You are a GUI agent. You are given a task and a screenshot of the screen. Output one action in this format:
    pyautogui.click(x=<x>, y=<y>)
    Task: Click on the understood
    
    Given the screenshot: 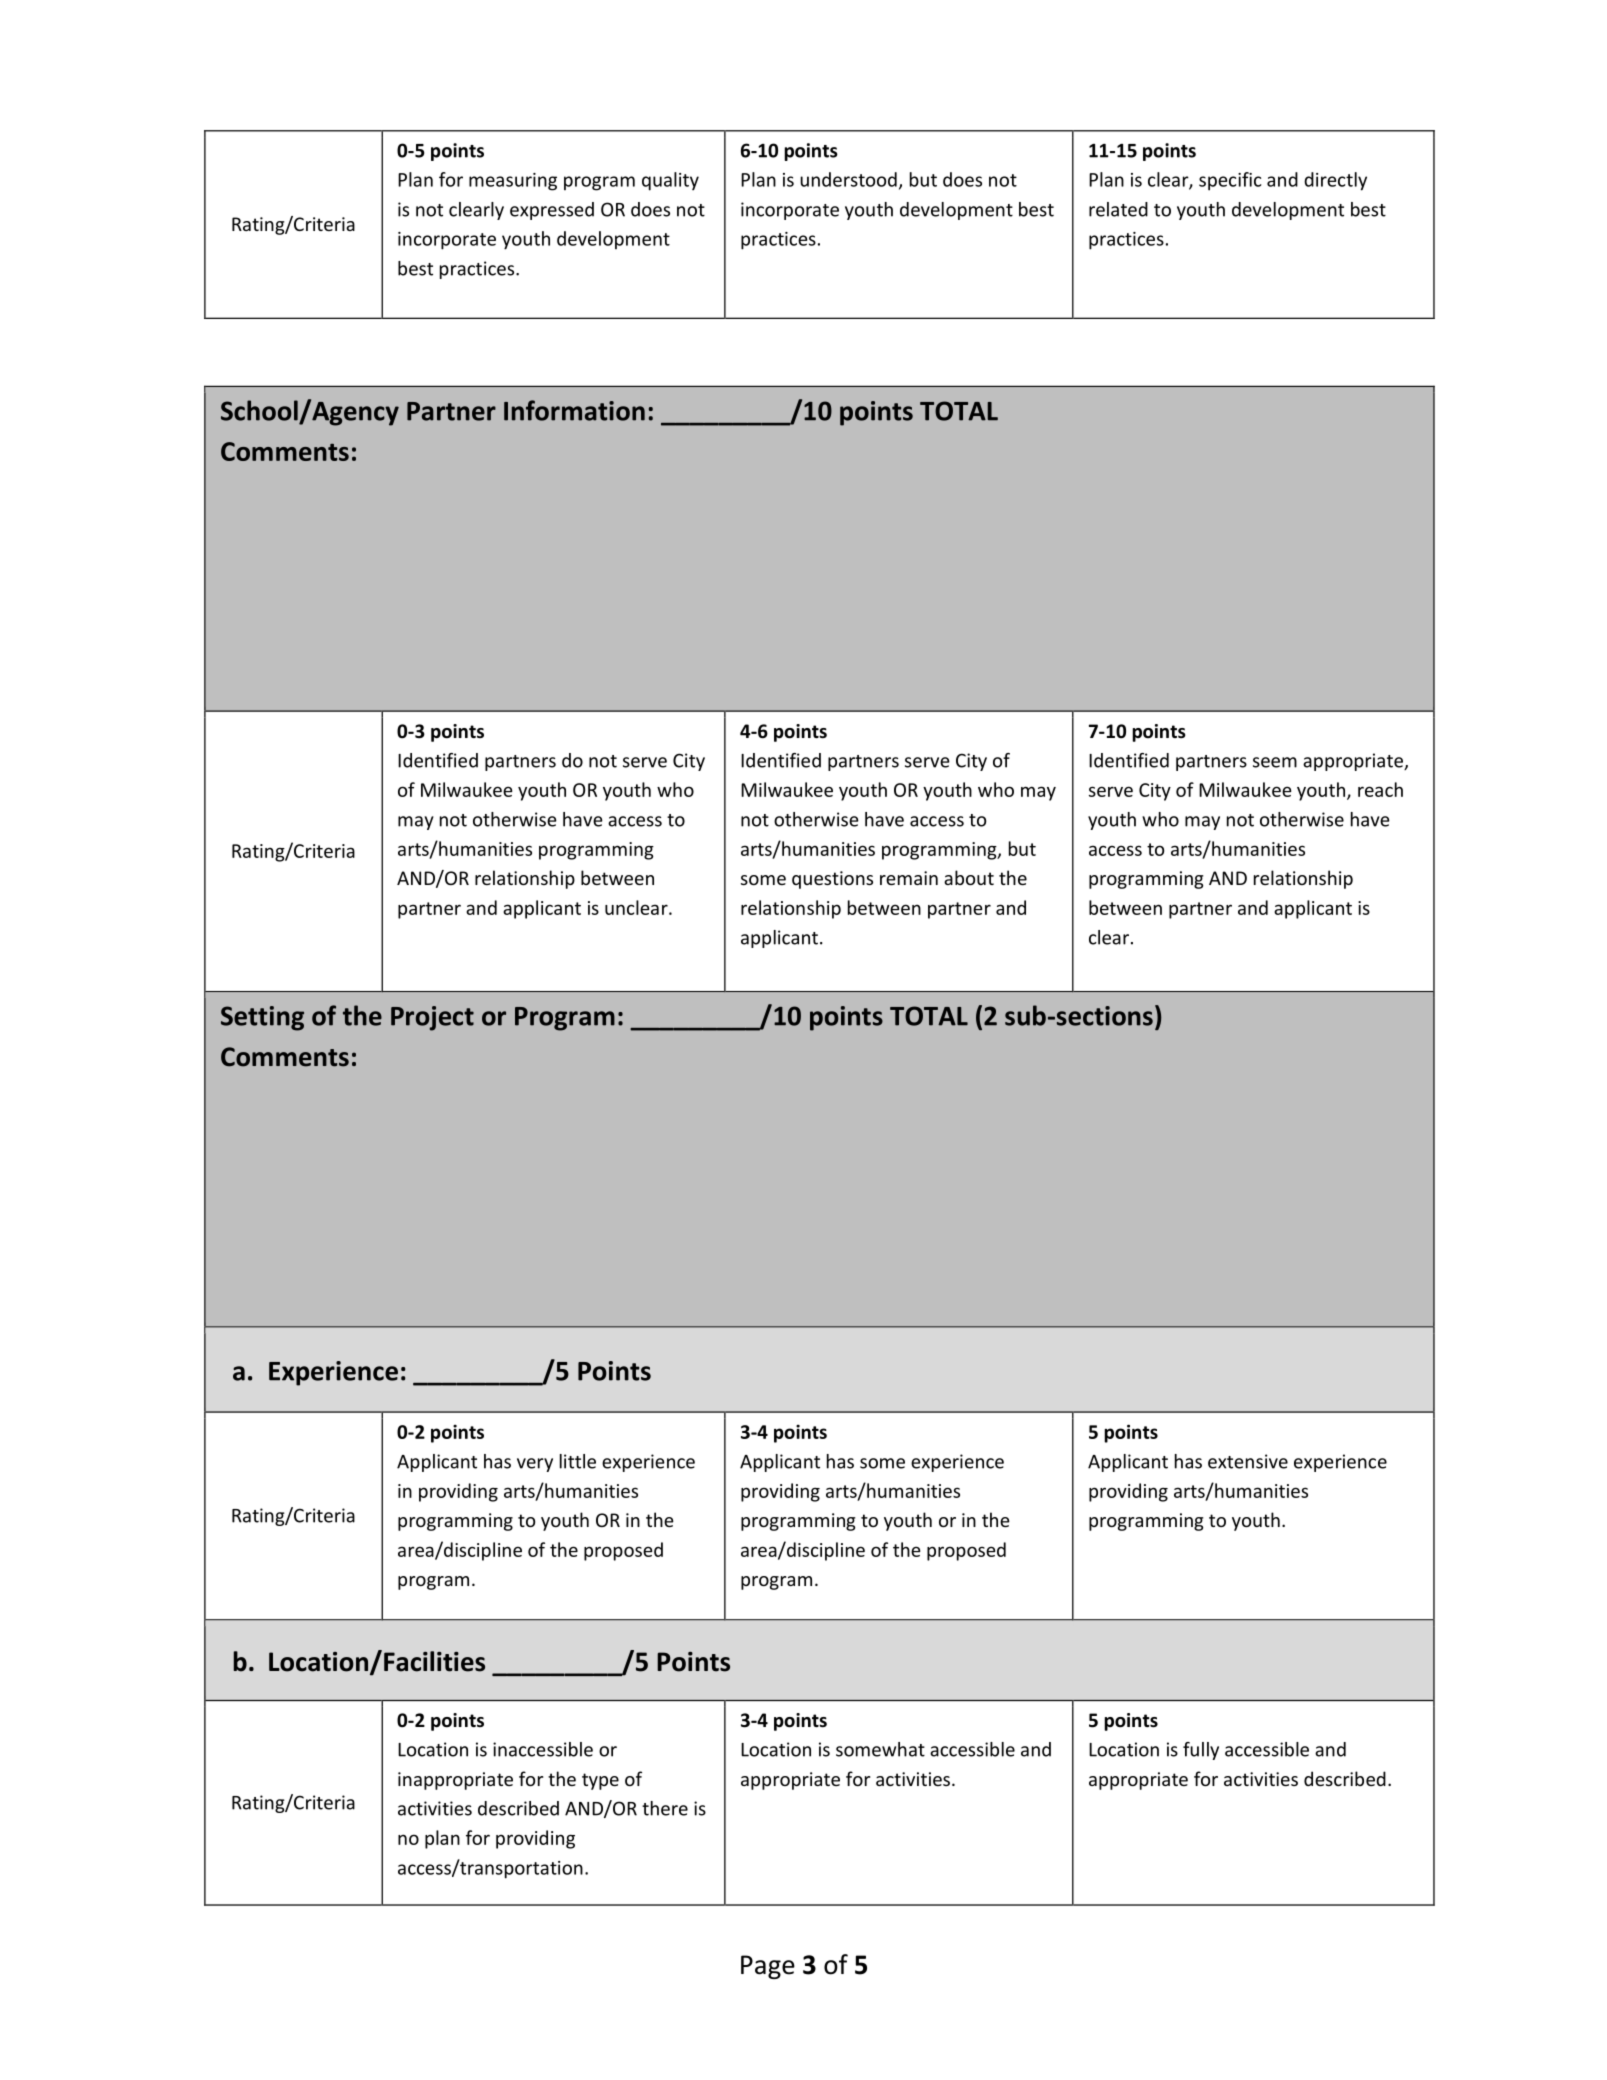 What is the action you would take?
    pyautogui.click(x=848, y=179)
